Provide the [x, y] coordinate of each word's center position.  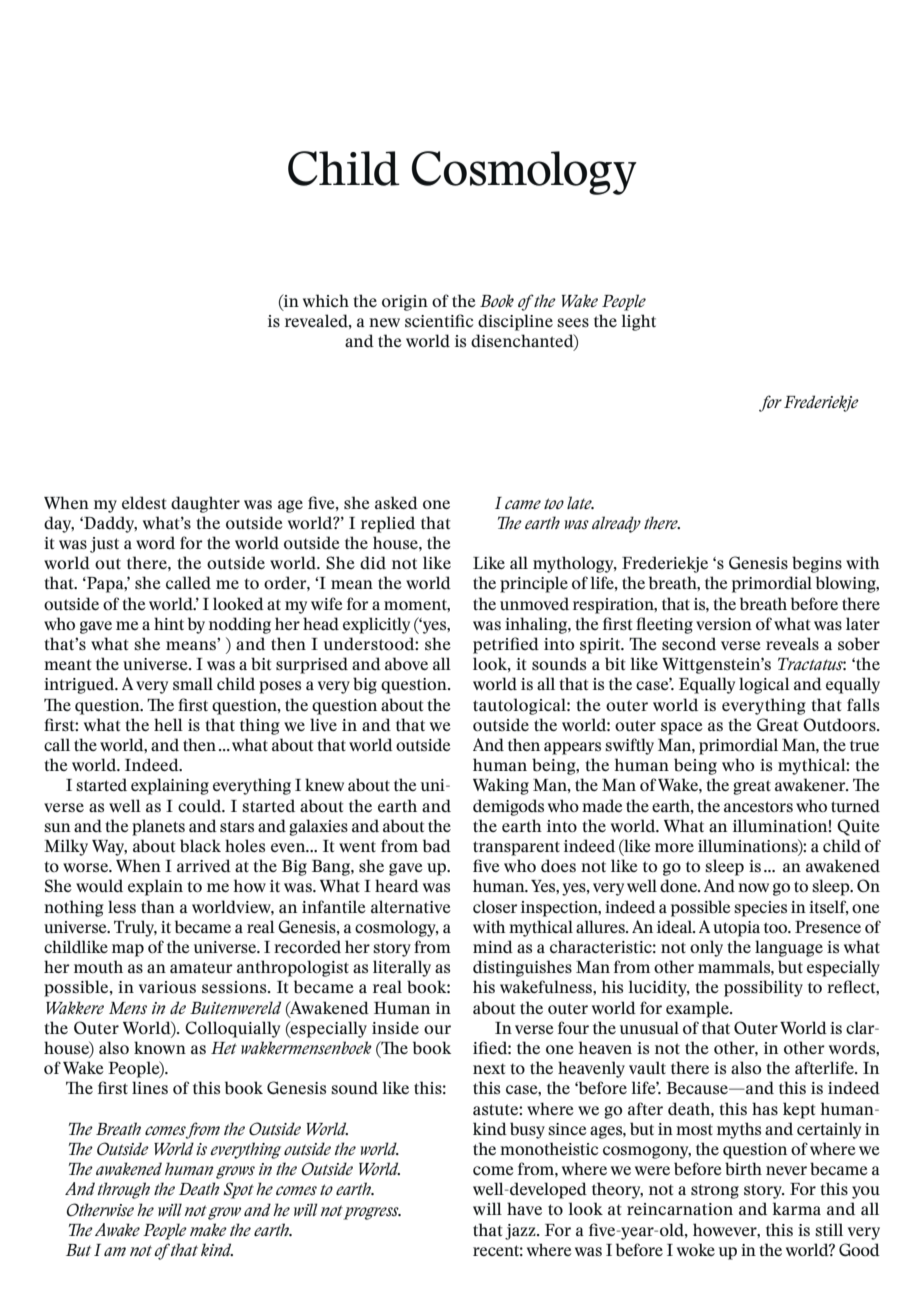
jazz [521, 1232]
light [638, 322]
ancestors [758, 807]
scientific [439, 321]
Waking [501, 786]
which [326, 300]
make [208, 1229]
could [201, 806]
